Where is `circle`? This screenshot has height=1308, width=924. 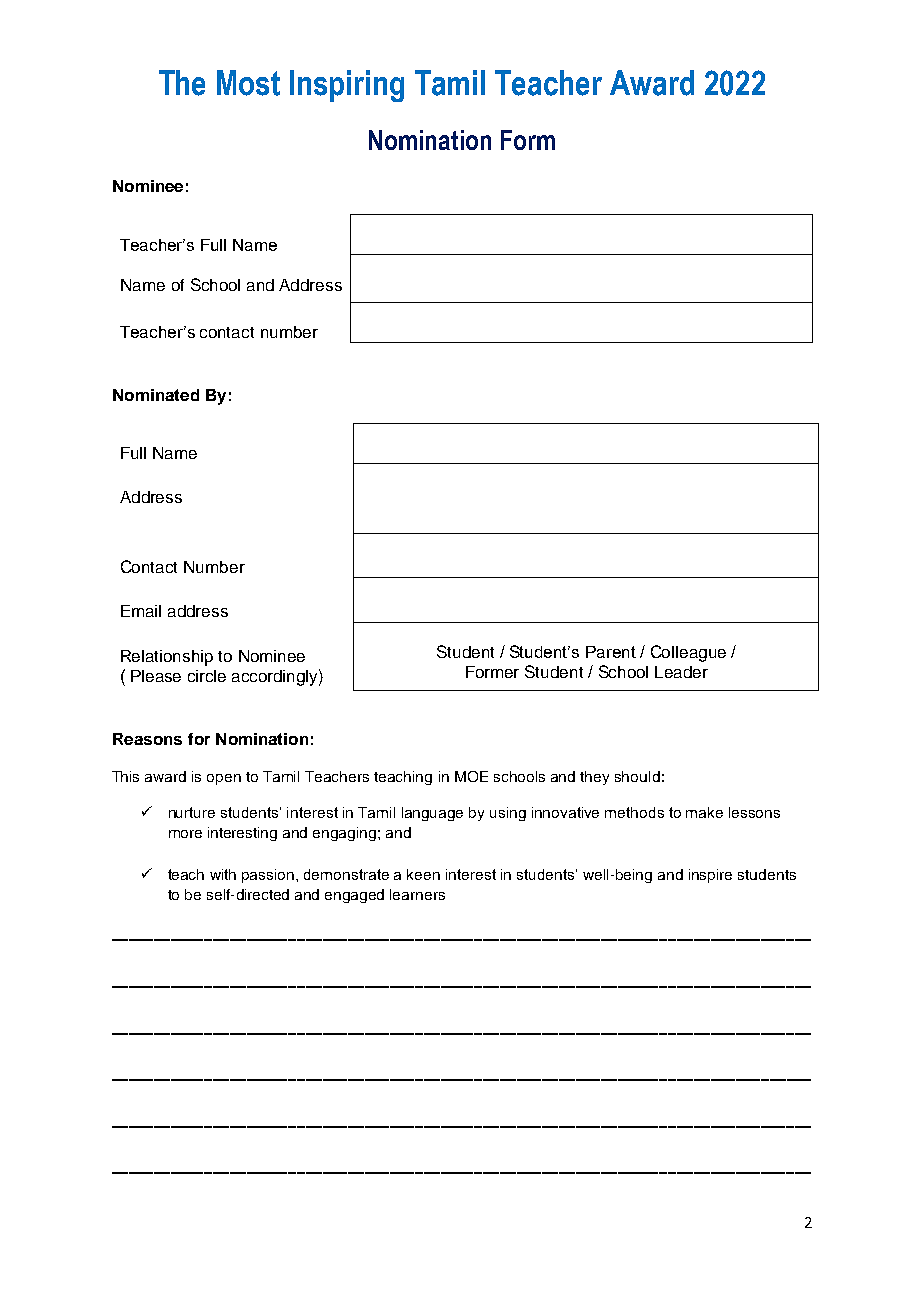 circle is located at coordinates (207, 676).
